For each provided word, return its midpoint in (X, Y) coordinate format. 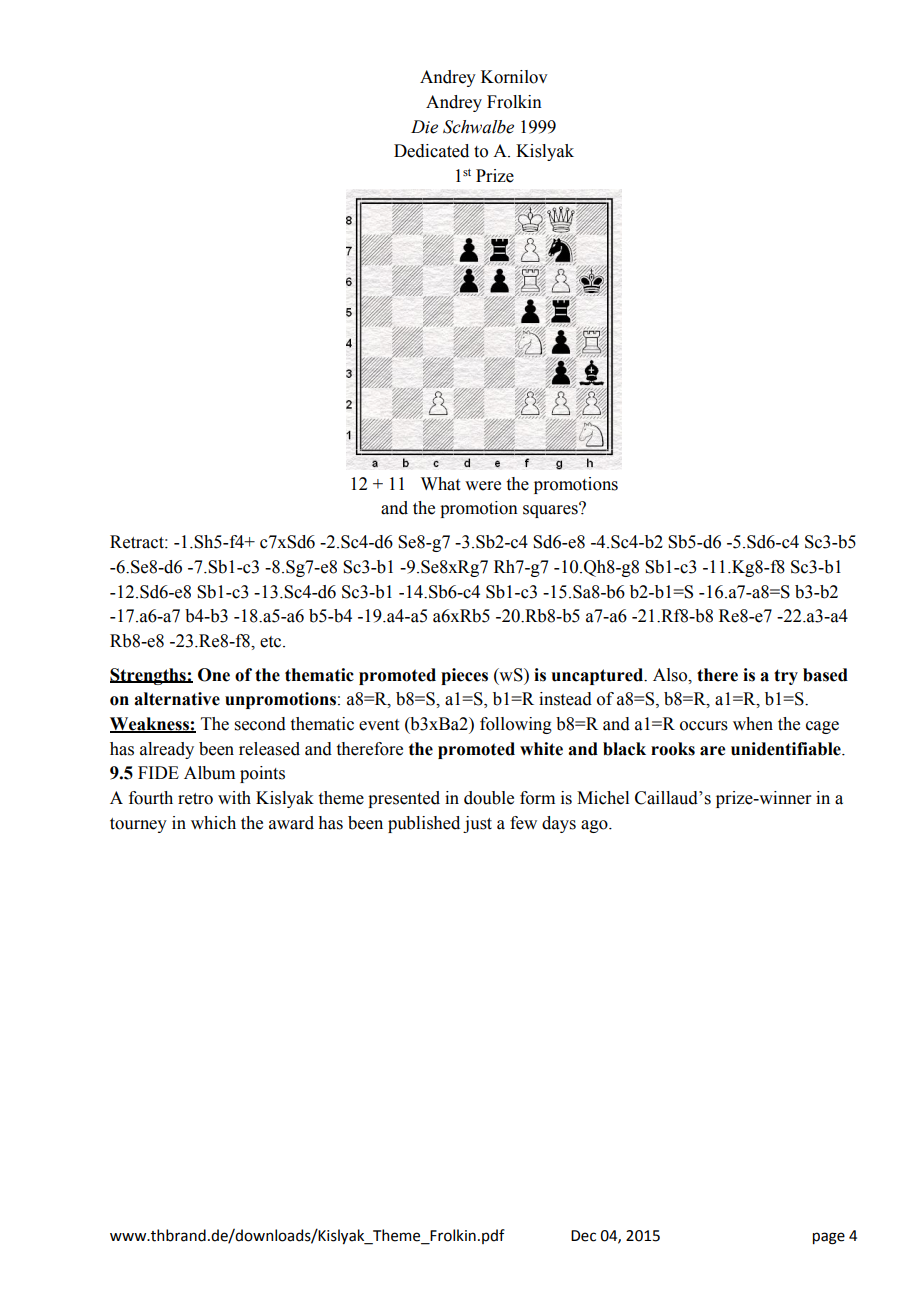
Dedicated (431, 151)
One (214, 675)
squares (551, 510)
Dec (583, 1236)
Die (424, 127)
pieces (464, 676)
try (786, 677)
